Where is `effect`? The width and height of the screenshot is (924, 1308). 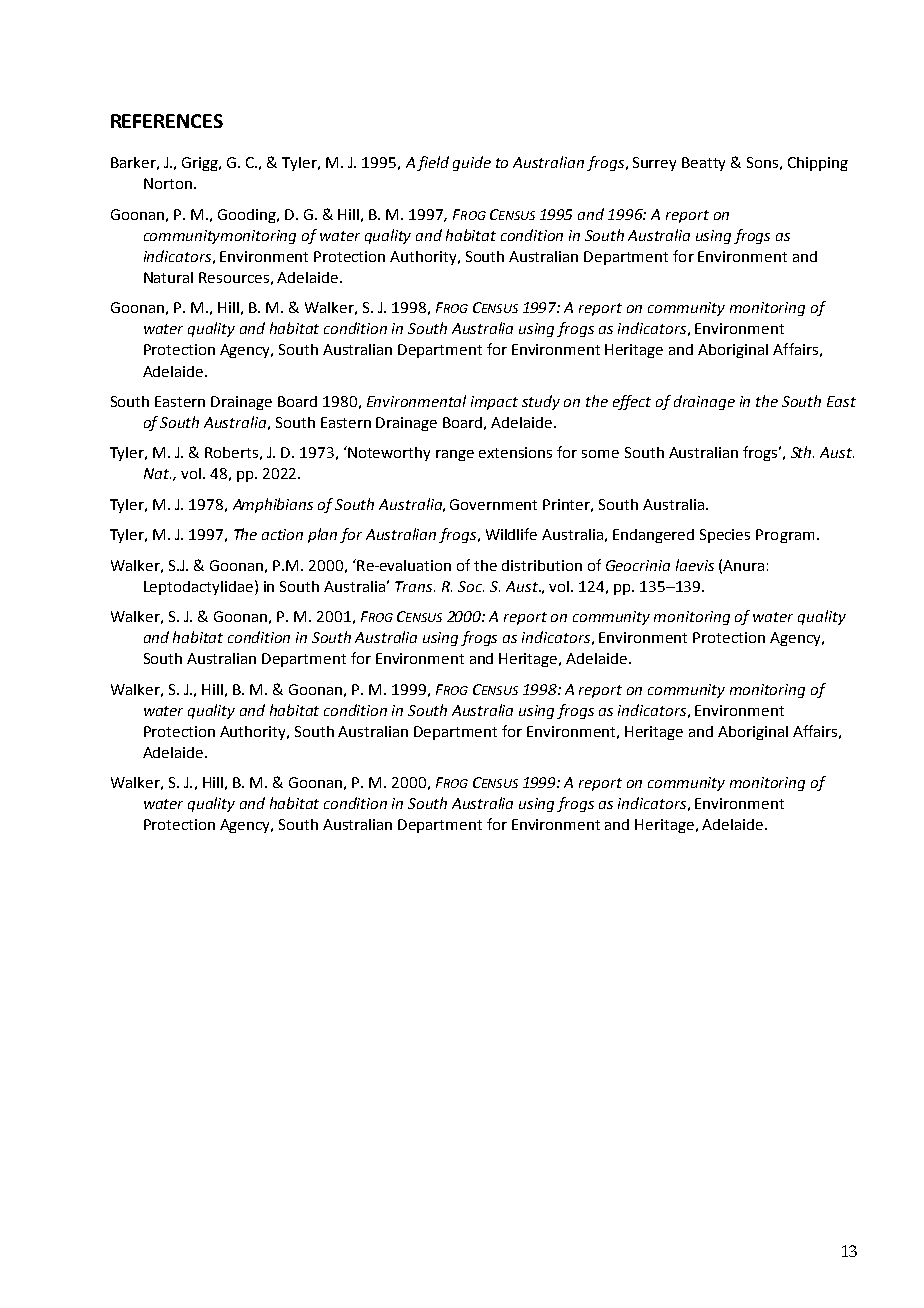
effect is located at coordinates (632, 402).
